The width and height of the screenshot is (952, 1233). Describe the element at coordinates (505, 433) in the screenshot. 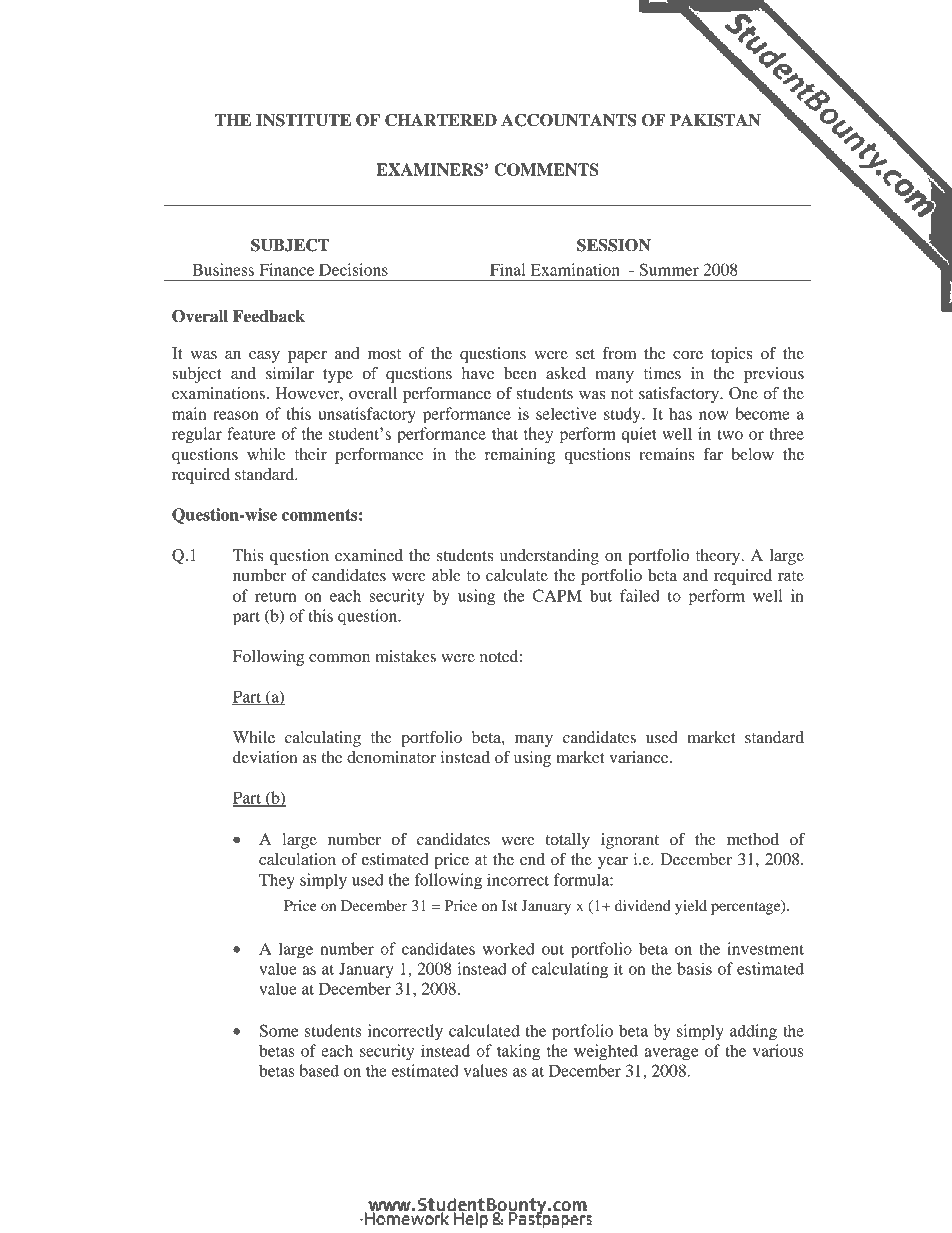

I see `that` at that location.
